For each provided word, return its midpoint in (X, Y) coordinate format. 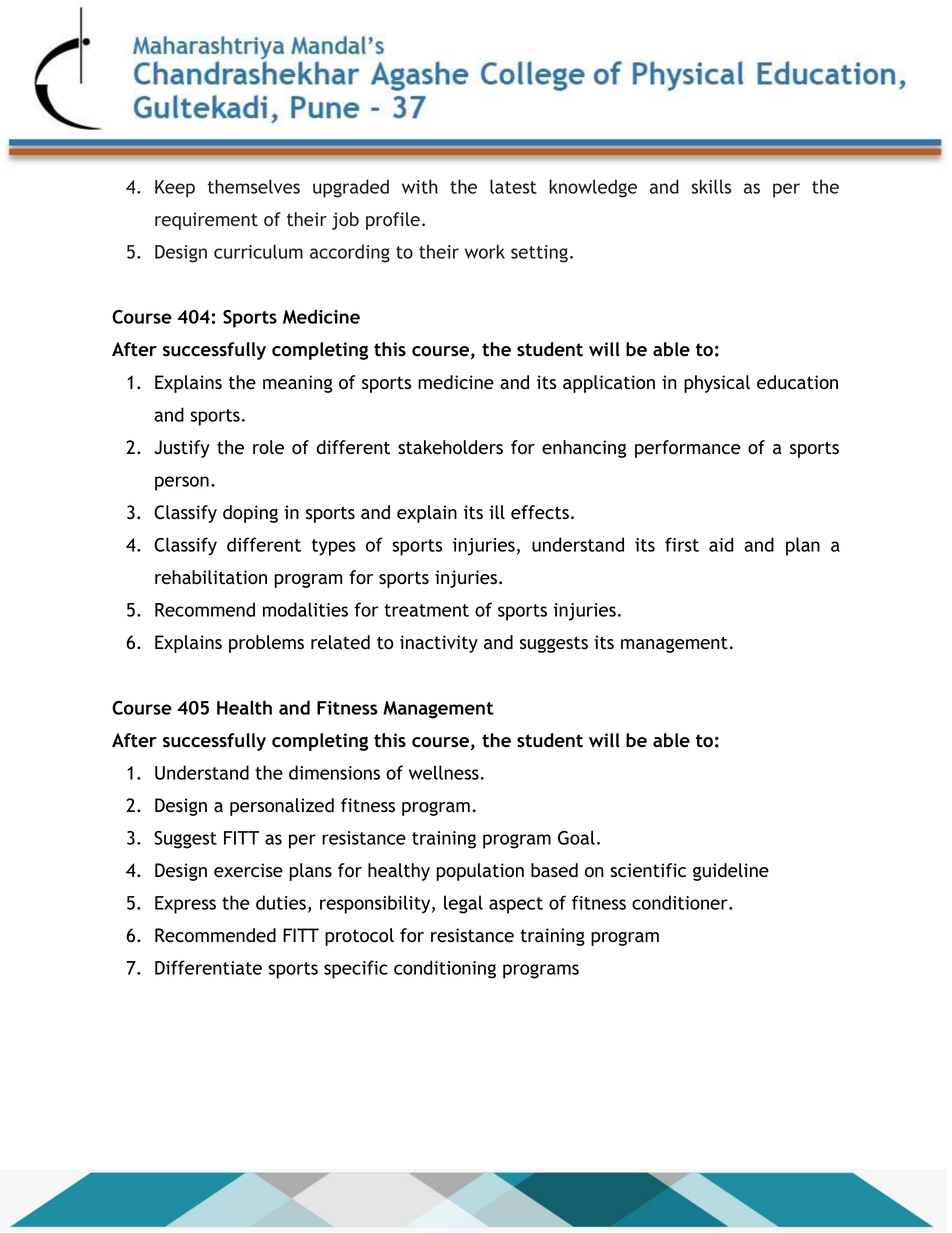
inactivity (439, 644)
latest (513, 186)
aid (721, 544)
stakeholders (450, 447)
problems (266, 644)
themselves (254, 186)
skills (711, 186)
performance (688, 449)
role (268, 447)
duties (281, 902)
